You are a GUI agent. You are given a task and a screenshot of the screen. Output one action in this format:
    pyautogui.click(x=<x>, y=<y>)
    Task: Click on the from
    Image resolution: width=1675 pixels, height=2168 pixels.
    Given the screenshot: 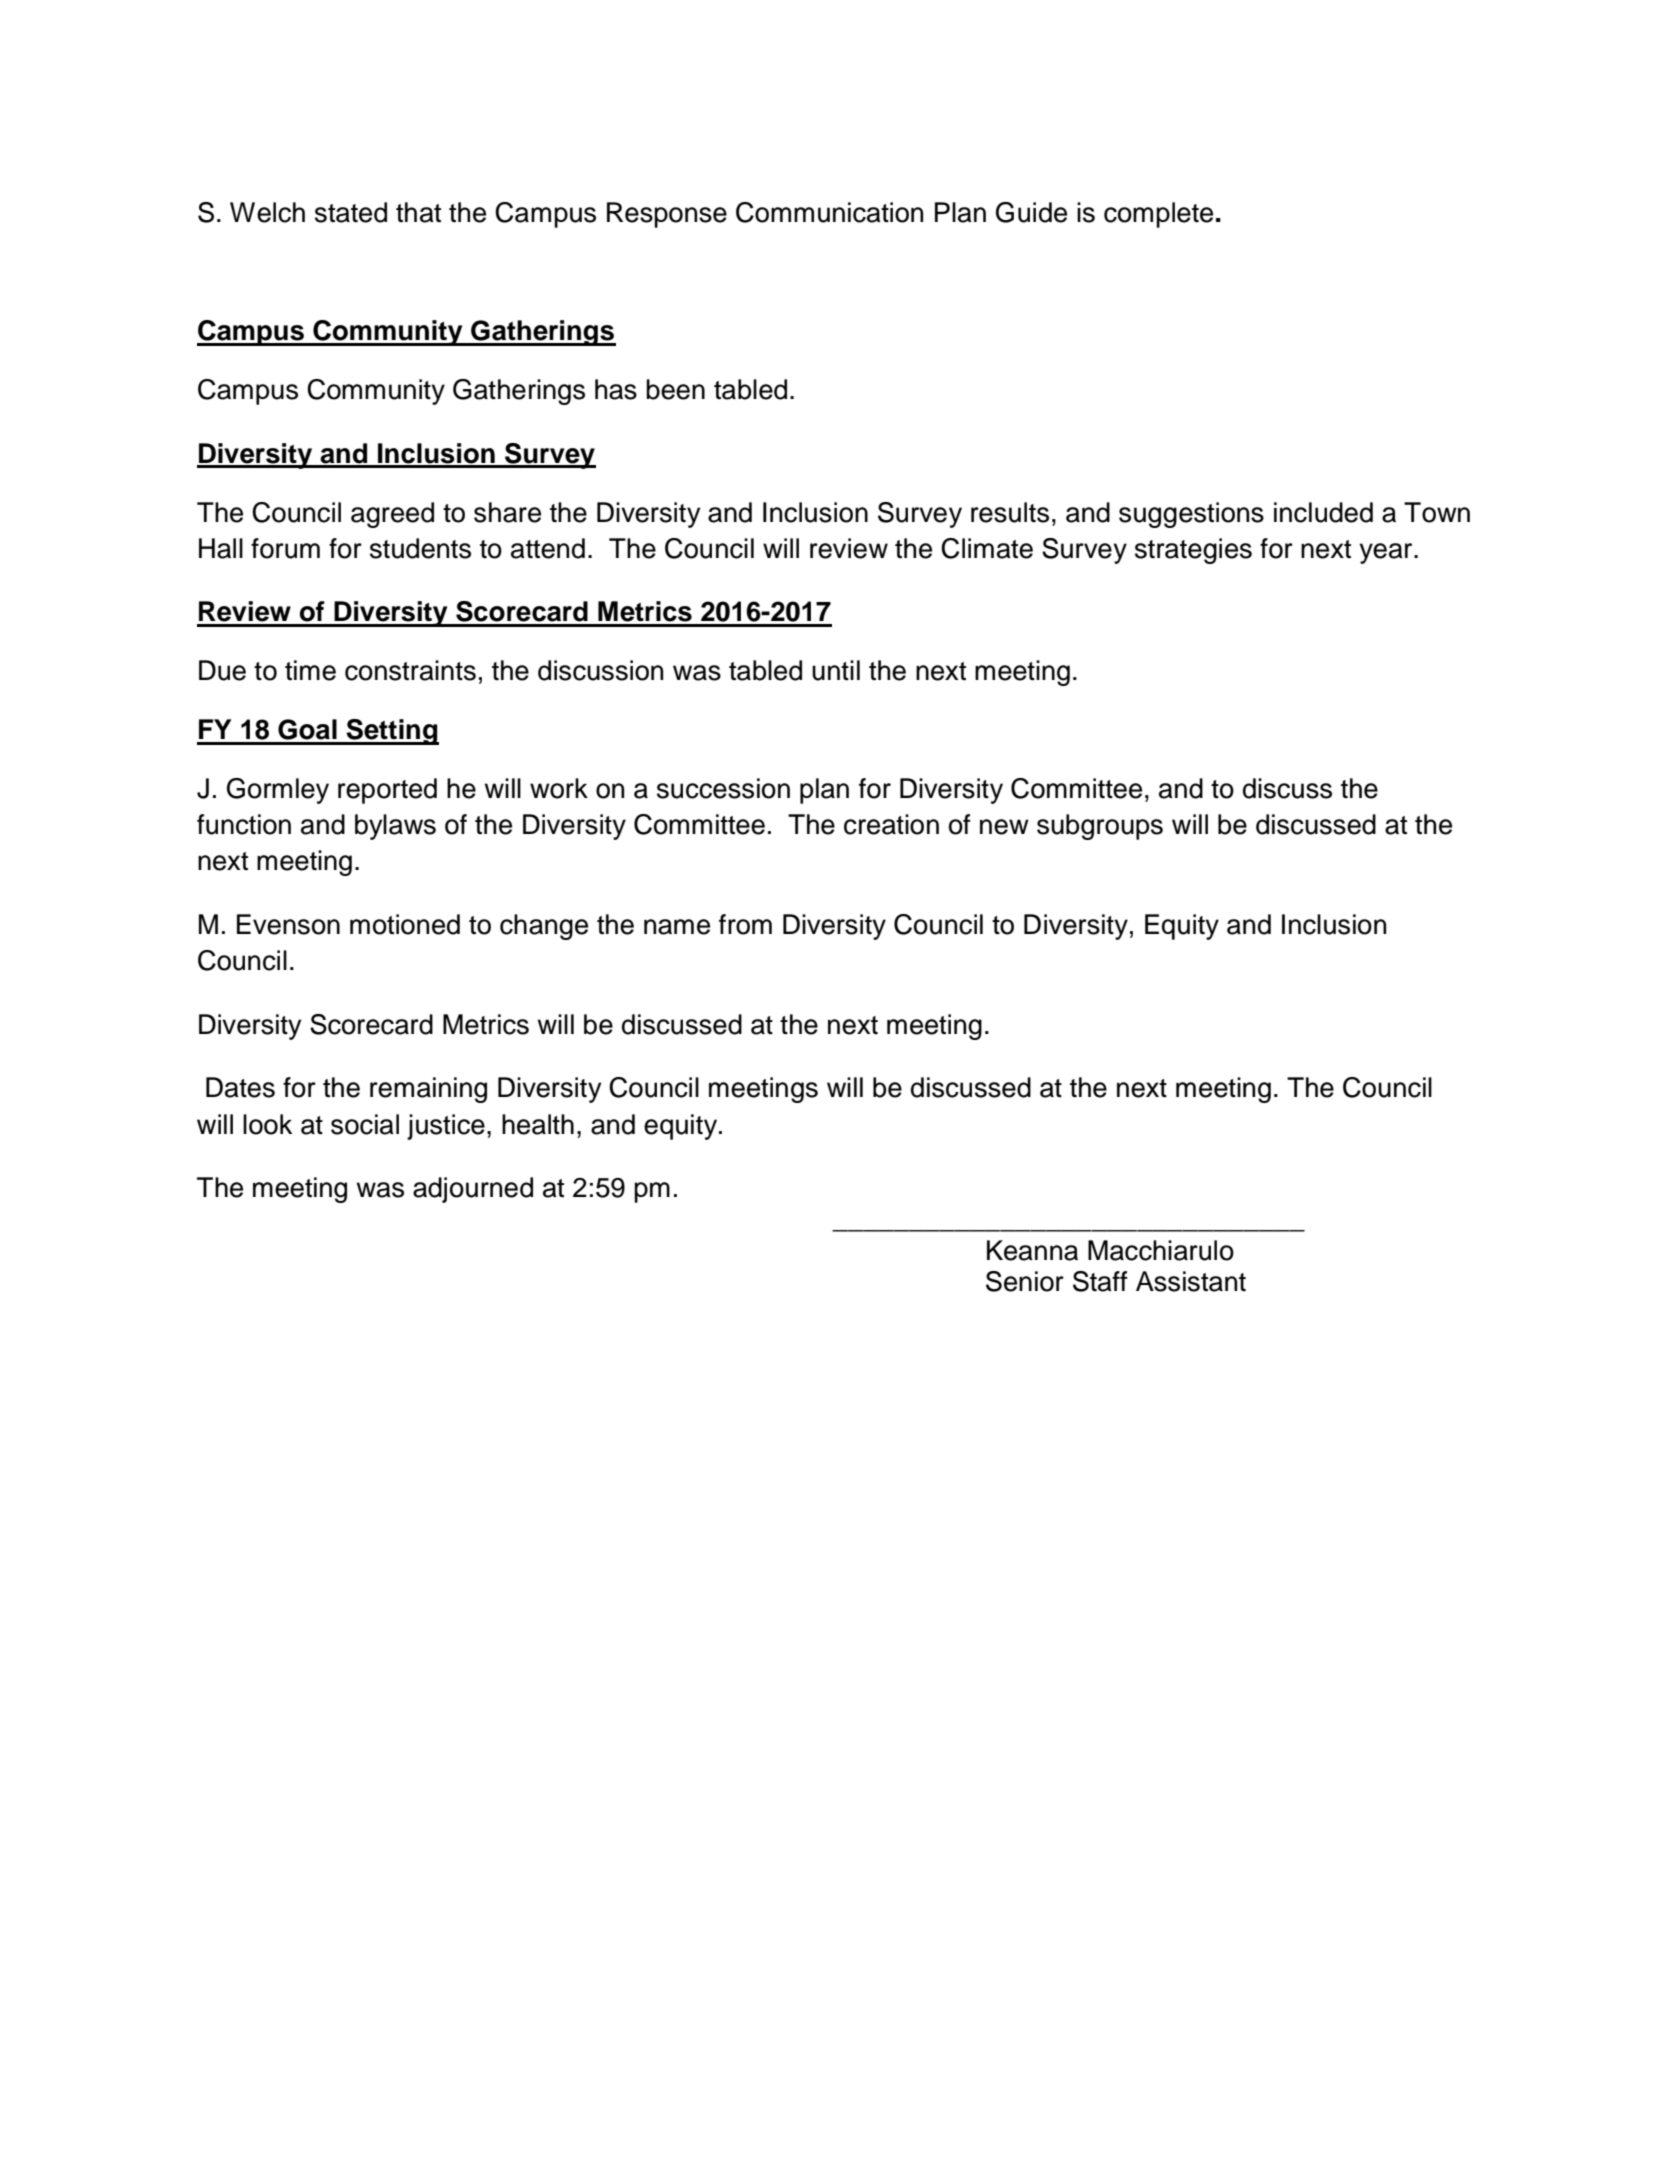 What is the action you would take?
    pyautogui.click(x=745, y=924)
